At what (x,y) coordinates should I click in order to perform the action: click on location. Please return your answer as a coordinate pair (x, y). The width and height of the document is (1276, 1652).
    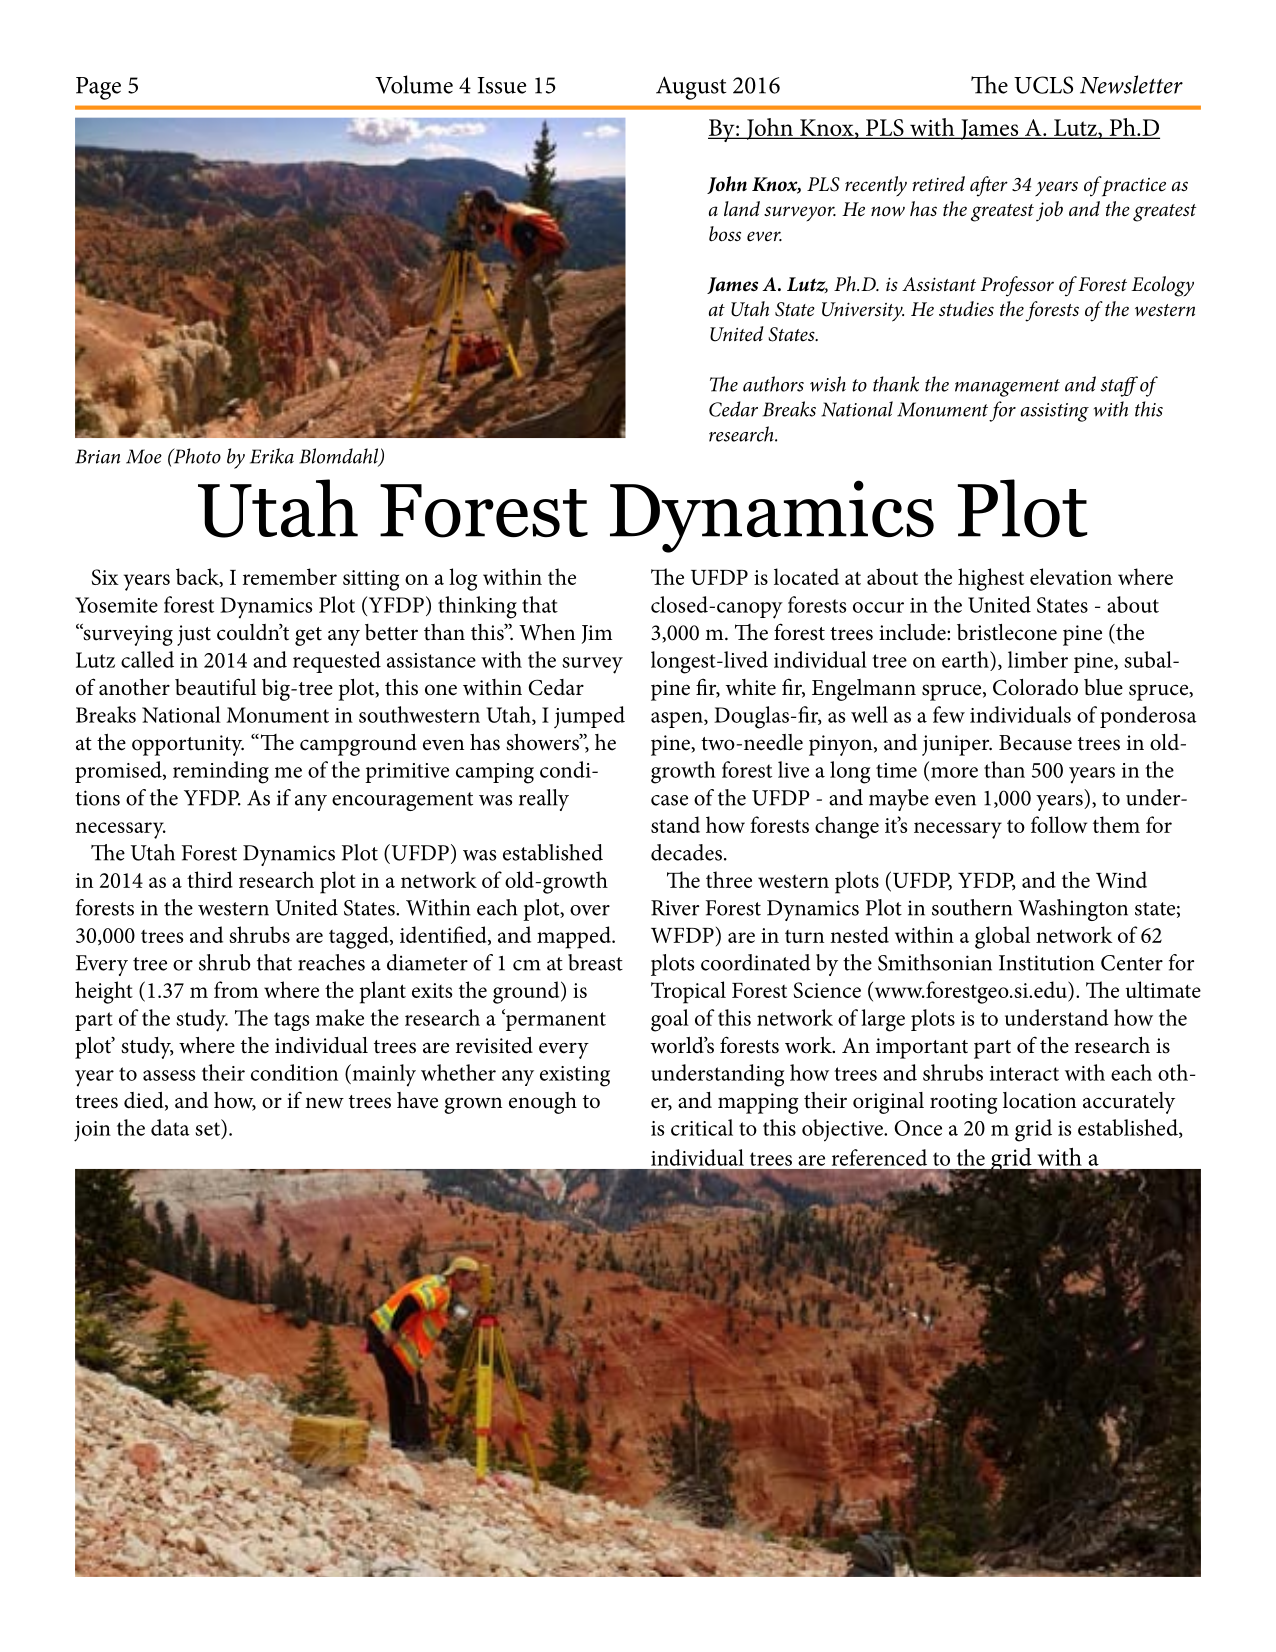
    Looking at the image, I should click on (1039, 1100).
